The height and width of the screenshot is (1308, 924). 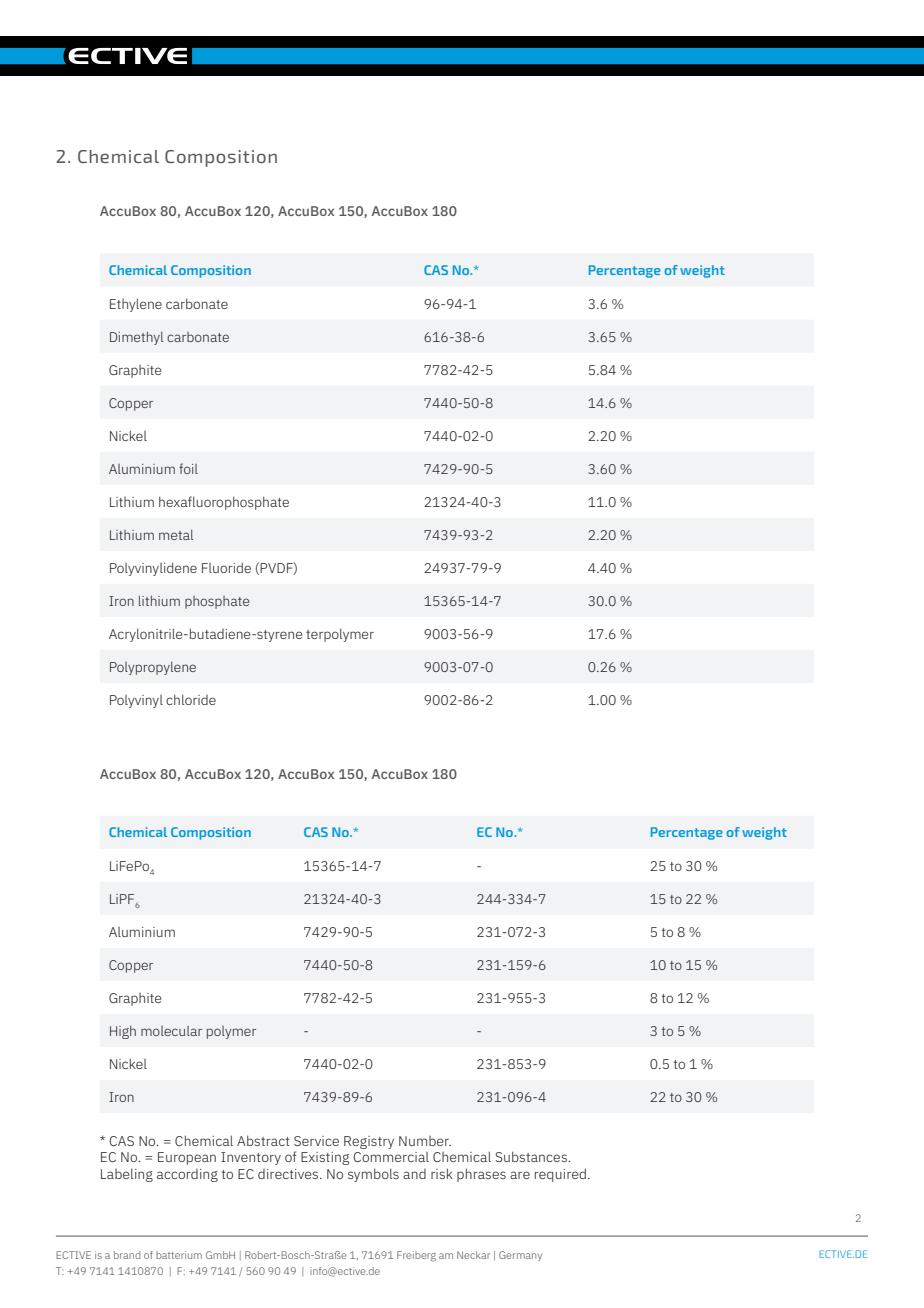 What do you see at coordinates (187, 1175) in the screenshot?
I see `according` at bounding box center [187, 1175].
